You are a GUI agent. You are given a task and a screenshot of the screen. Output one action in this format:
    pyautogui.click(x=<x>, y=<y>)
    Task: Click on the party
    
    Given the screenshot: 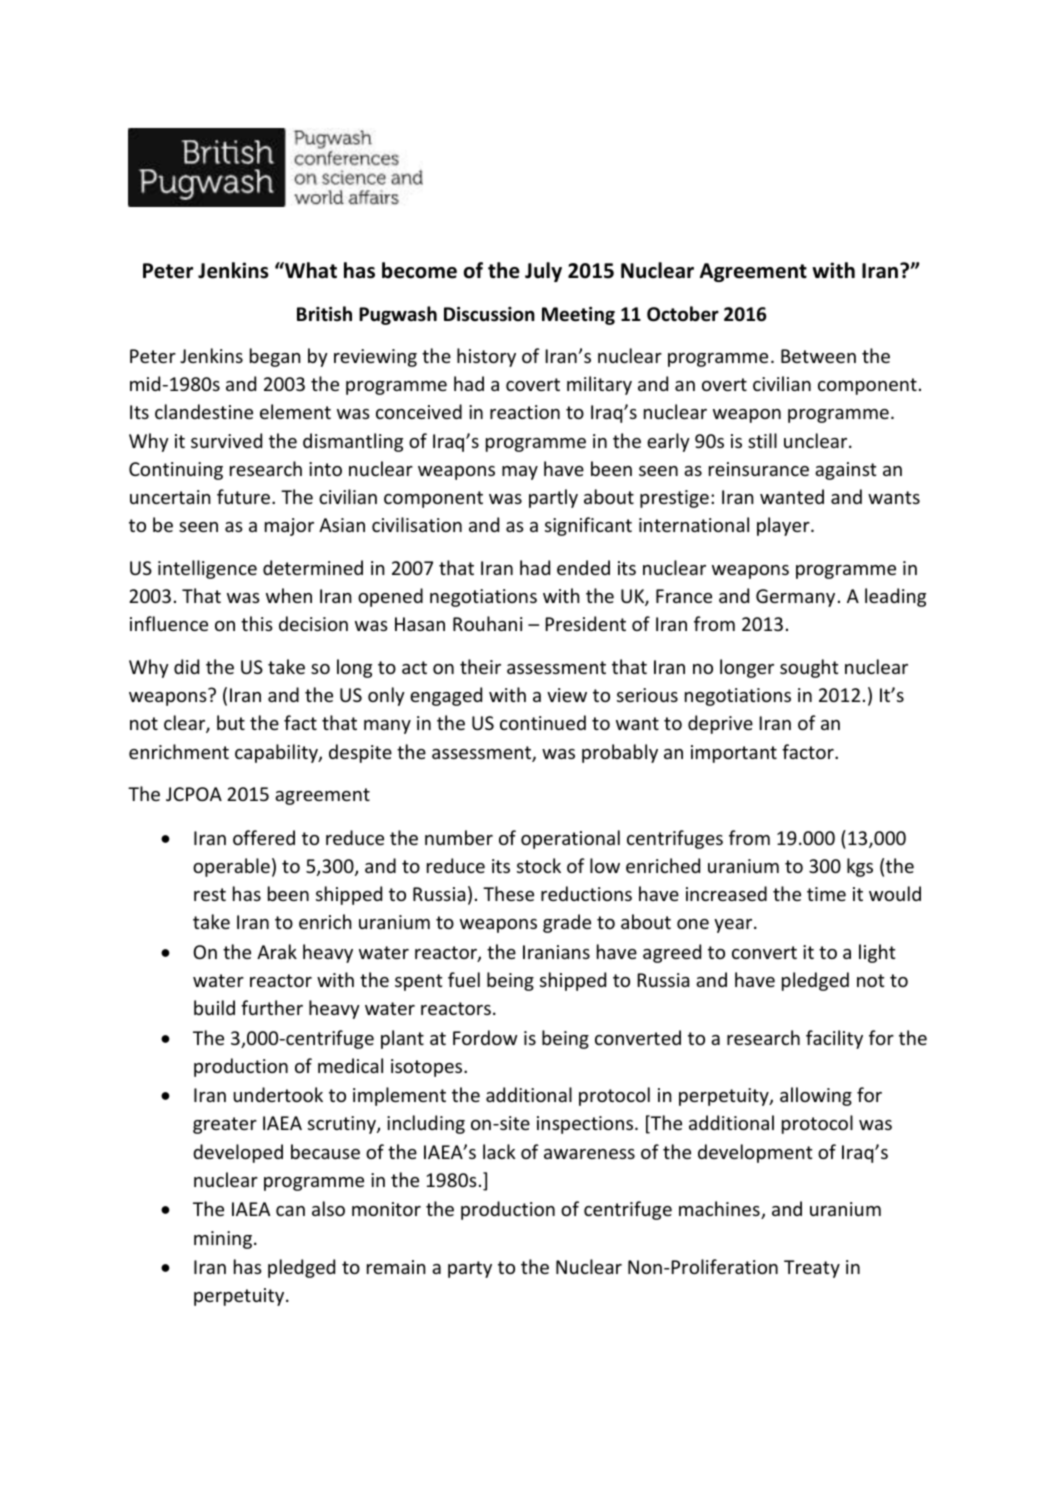 What is the action you would take?
    pyautogui.click(x=470, y=1269)
